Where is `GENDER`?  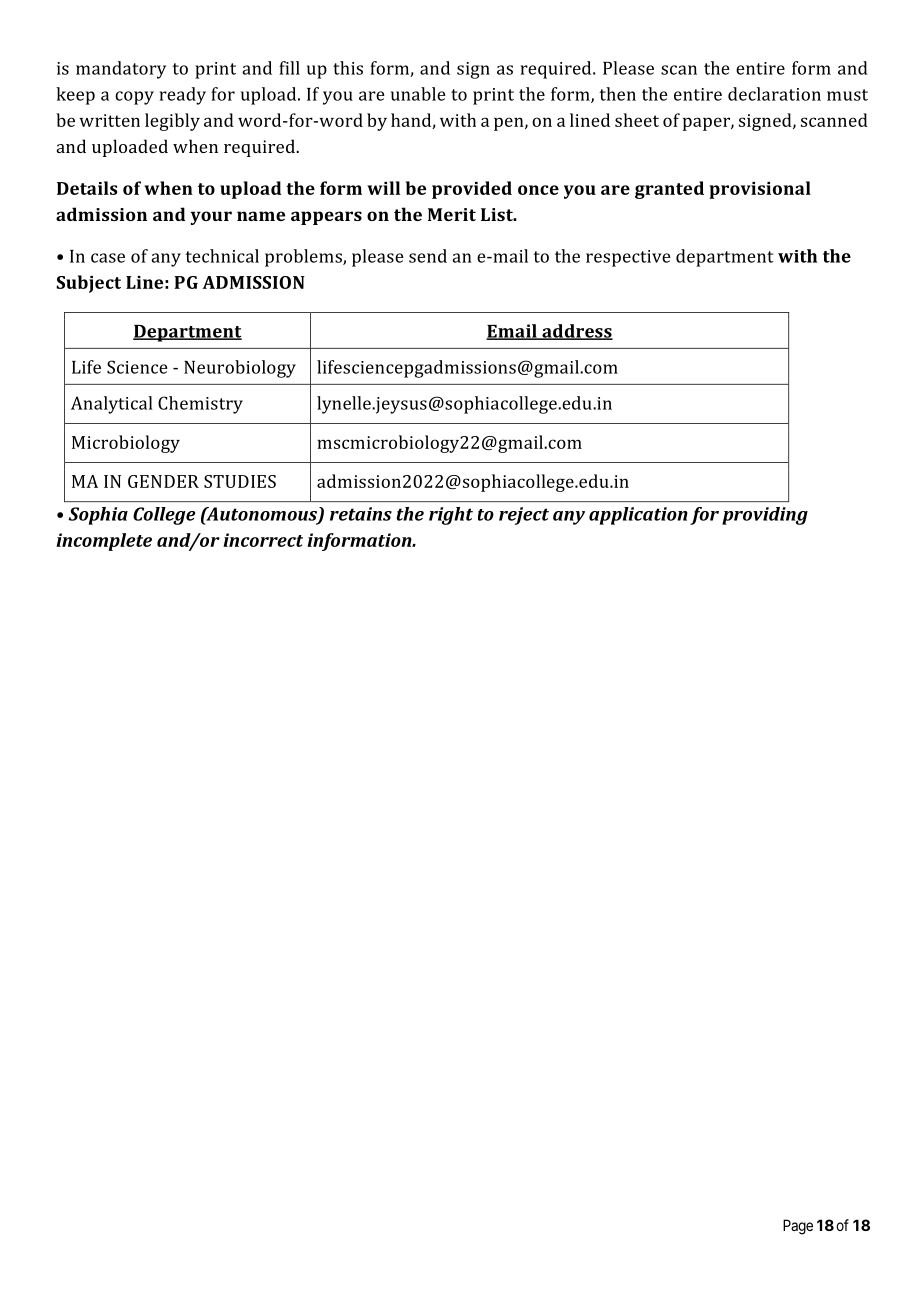
GENDER is located at coordinates (163, 481).
